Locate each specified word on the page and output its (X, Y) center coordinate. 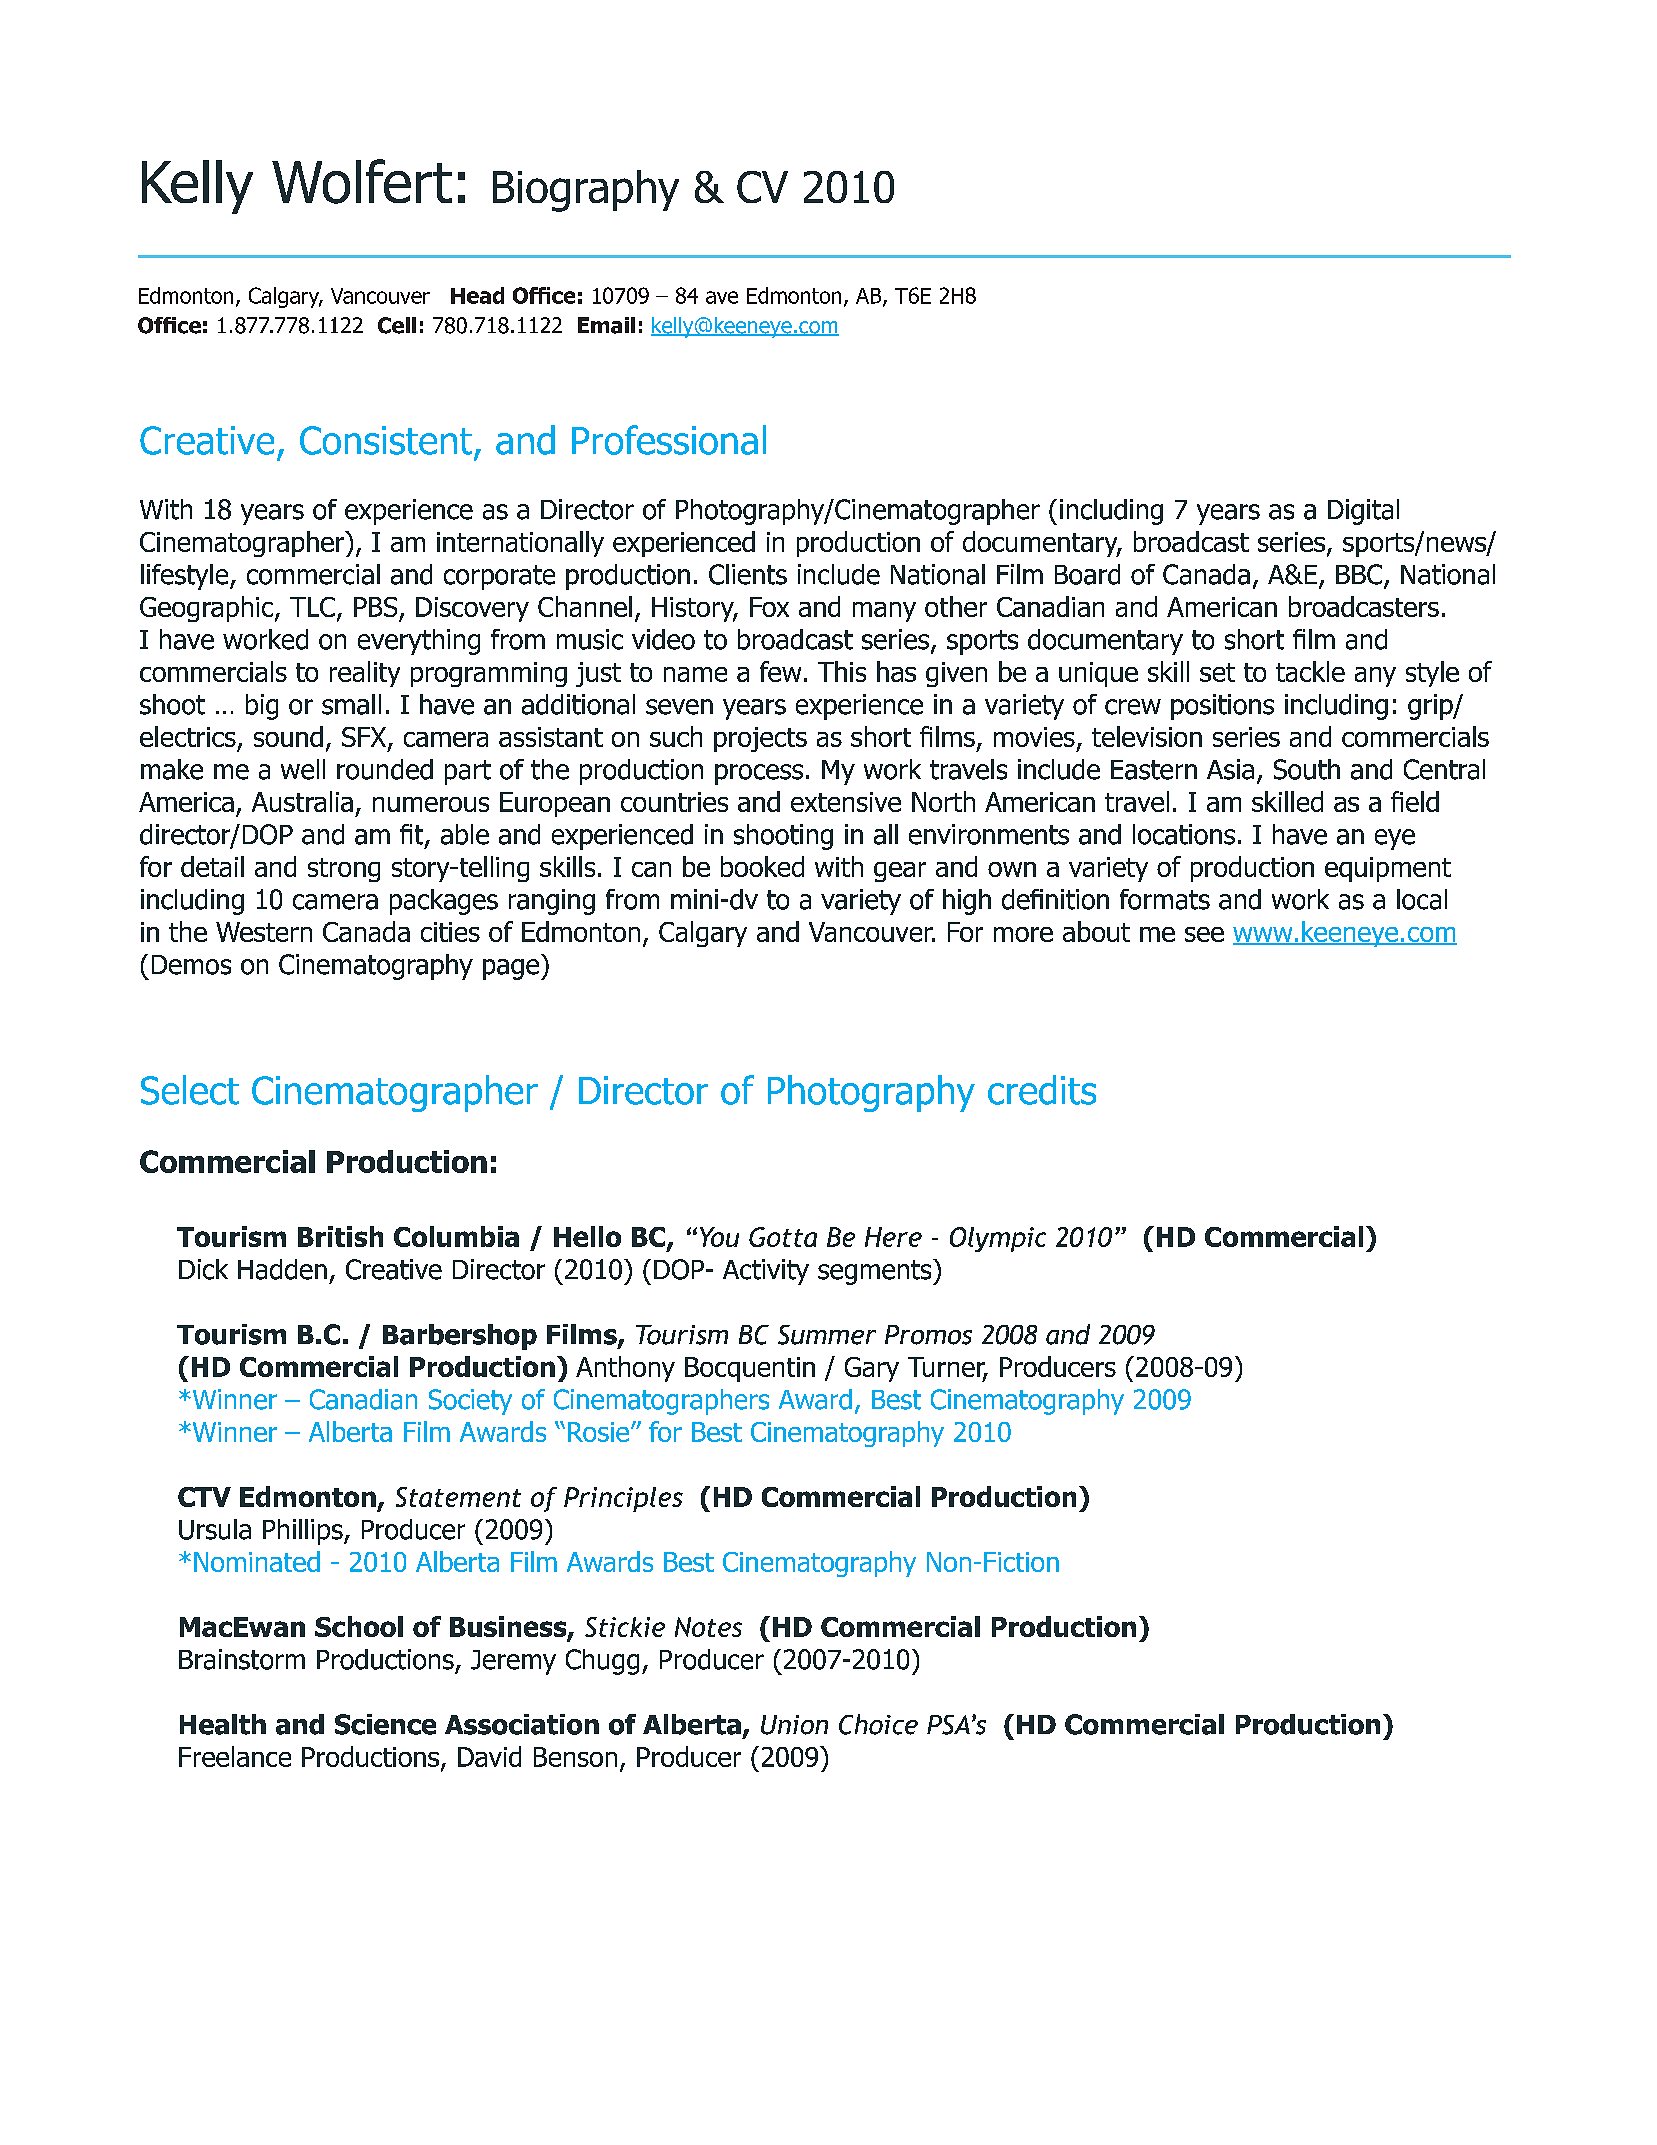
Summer (827, 1335)
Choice (878, 1724)
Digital (1363, 512)
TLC (314, 608)
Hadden (282, 1269)
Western (264, 932)
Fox (769, 607)
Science (385, 1724)
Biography (586, 191)
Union (794, 1725)
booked (762, 866)
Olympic (998, 1239)
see (1204, 934)
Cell (397, 325)
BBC (1360, 575)
